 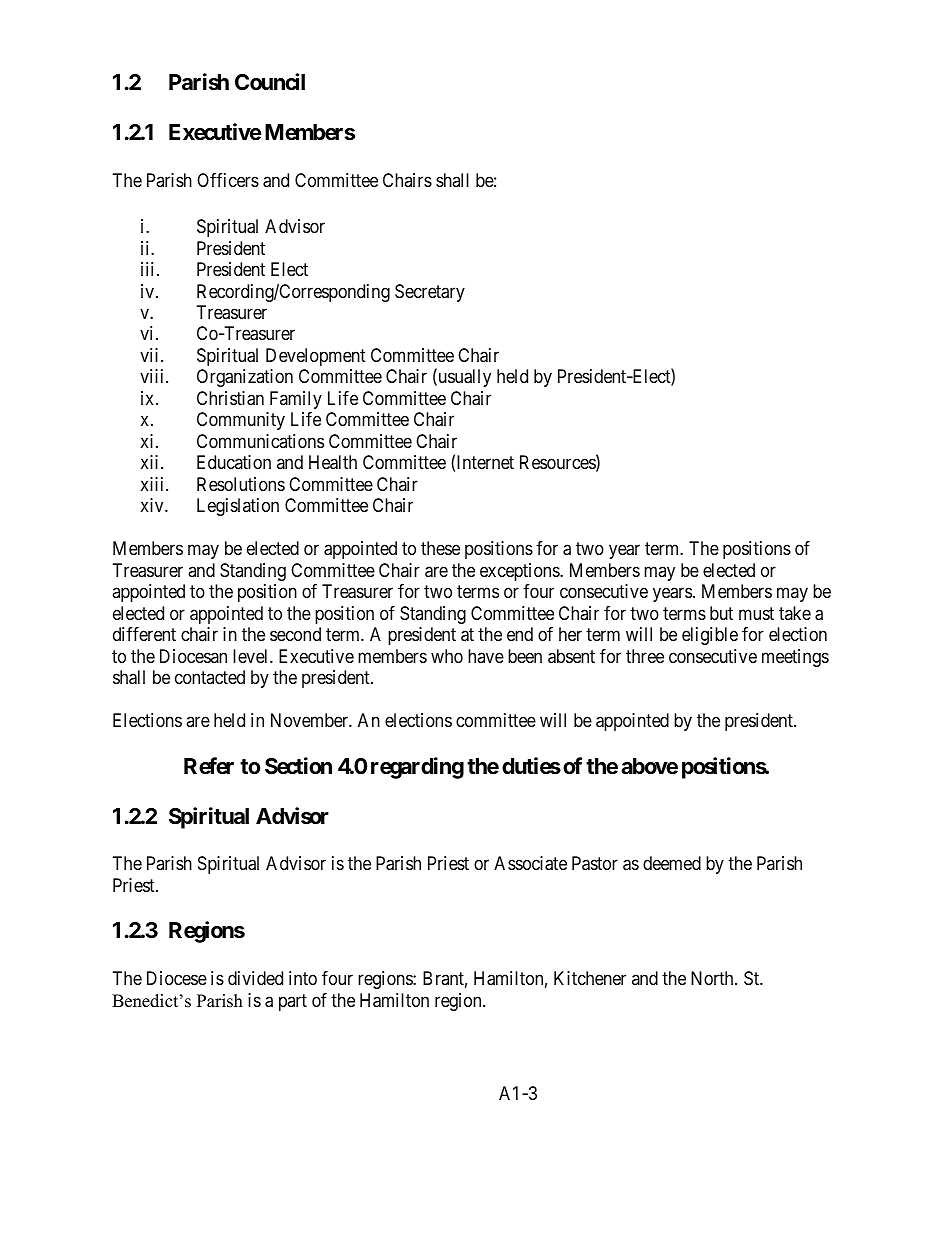 I want to click on Kitchener, so click(x=590, y=978).
